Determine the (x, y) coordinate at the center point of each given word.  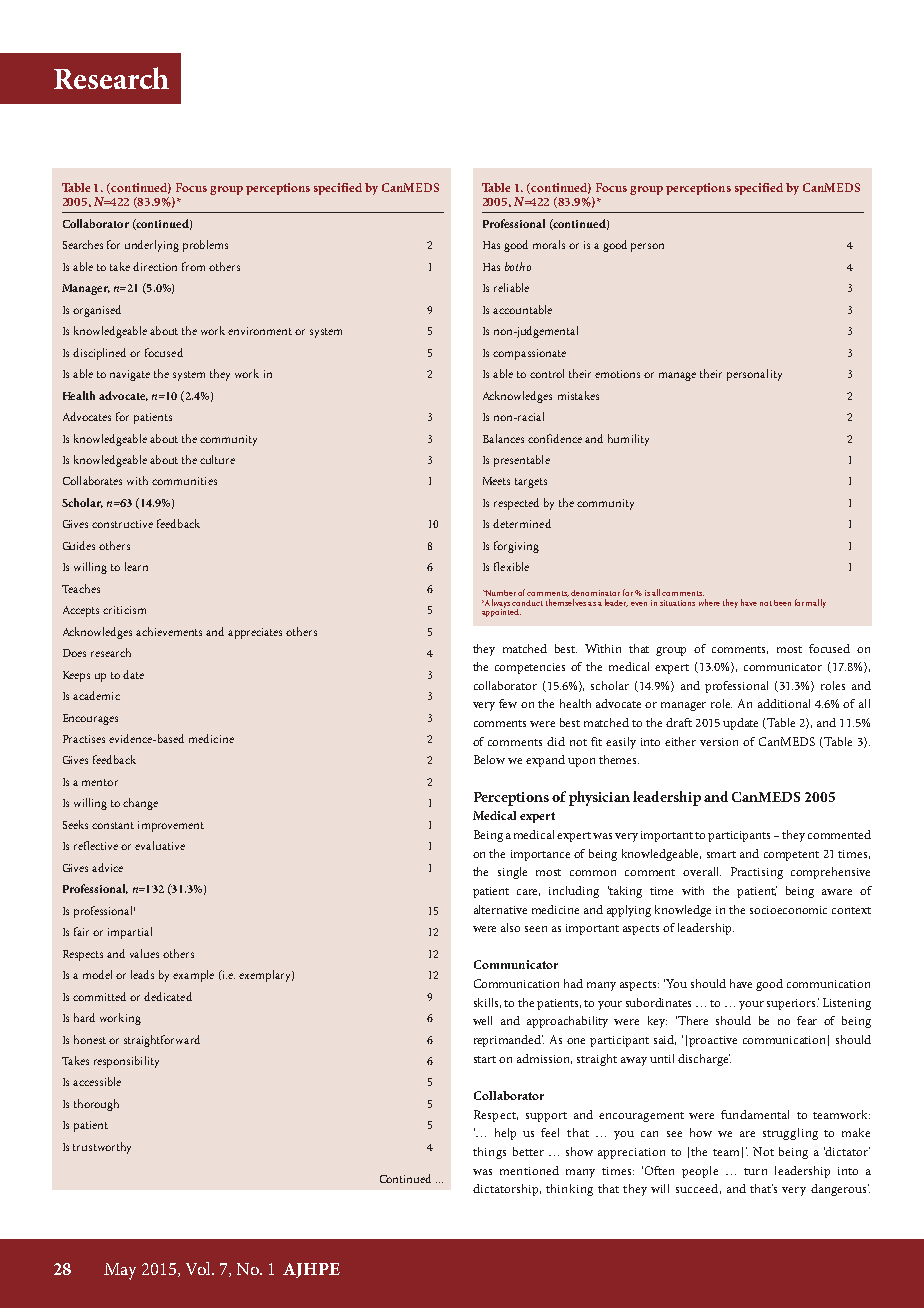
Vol (199, 1268)
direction (155, 266)
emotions (617, 374)
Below (489, 759)
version (719, 742)
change (140, 804)
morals (549, 244)
